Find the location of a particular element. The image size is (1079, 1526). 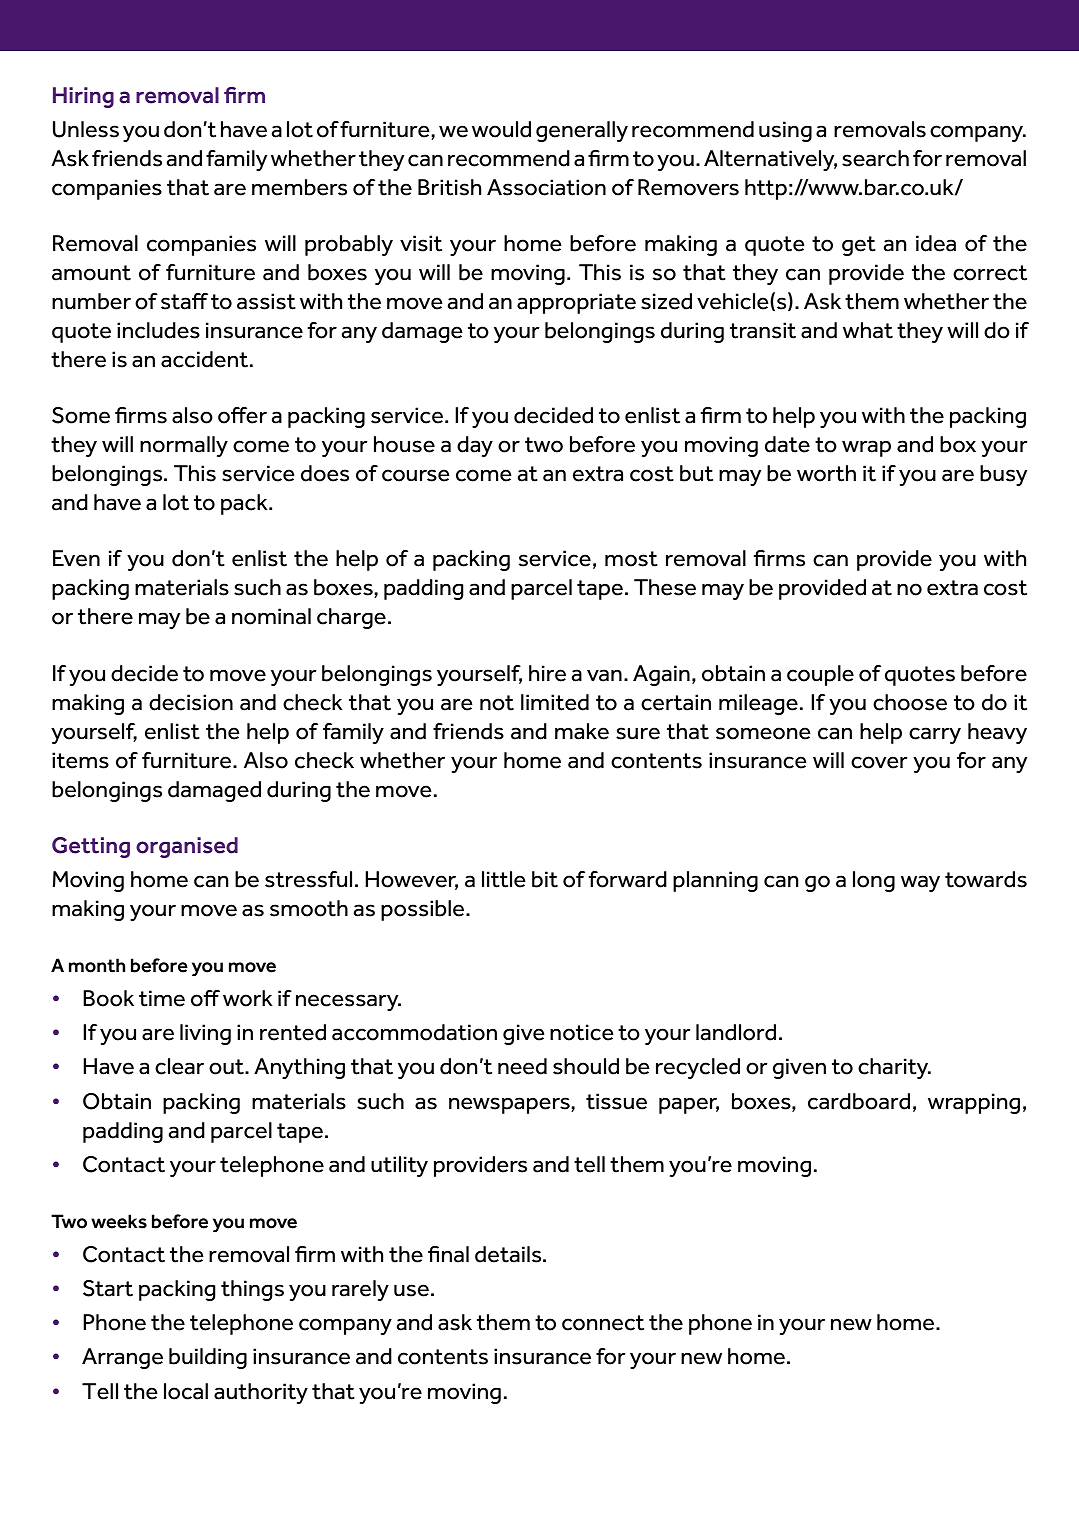

search is located at coordinates (875, 158).
